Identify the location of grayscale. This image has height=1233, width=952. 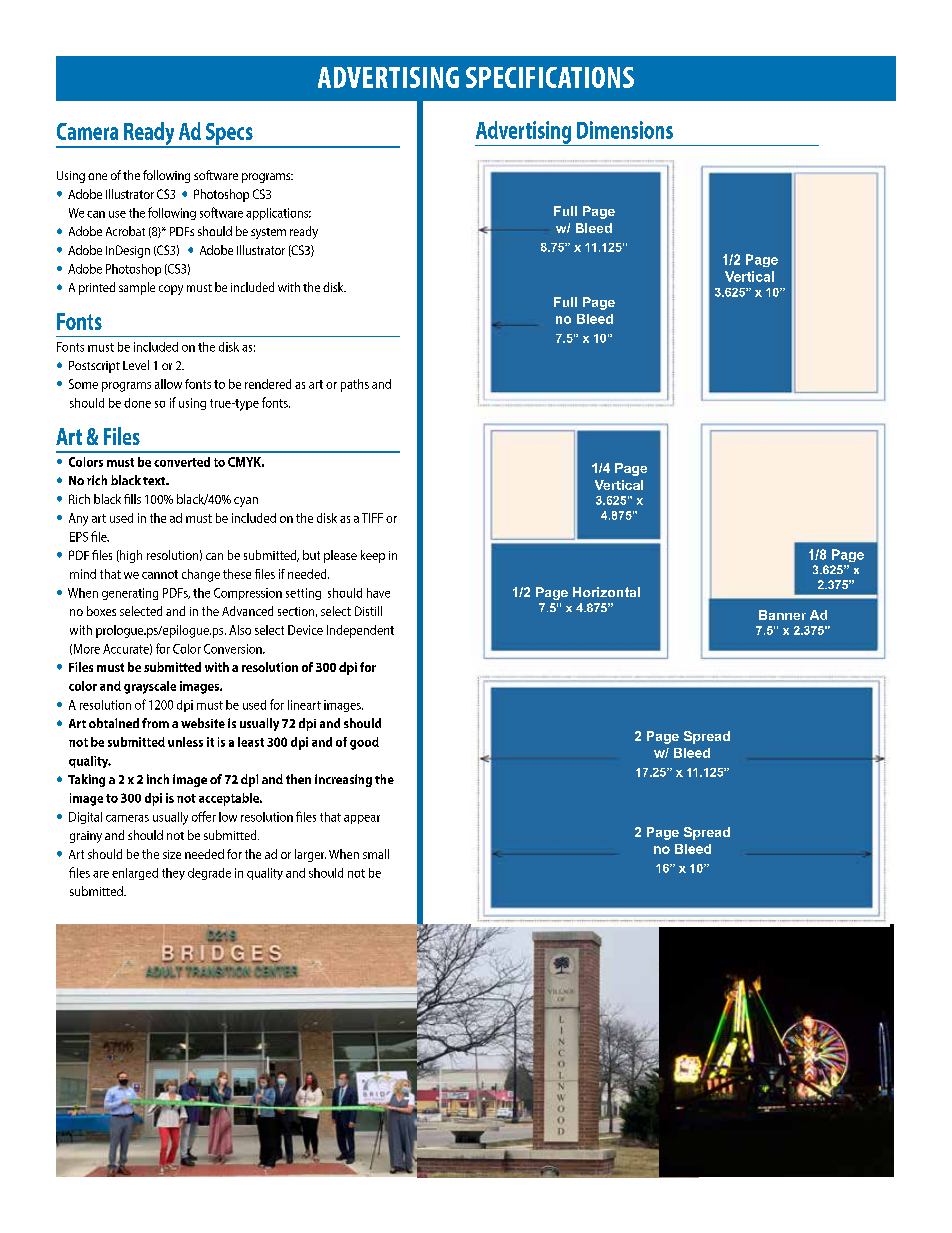
(150, 687).
